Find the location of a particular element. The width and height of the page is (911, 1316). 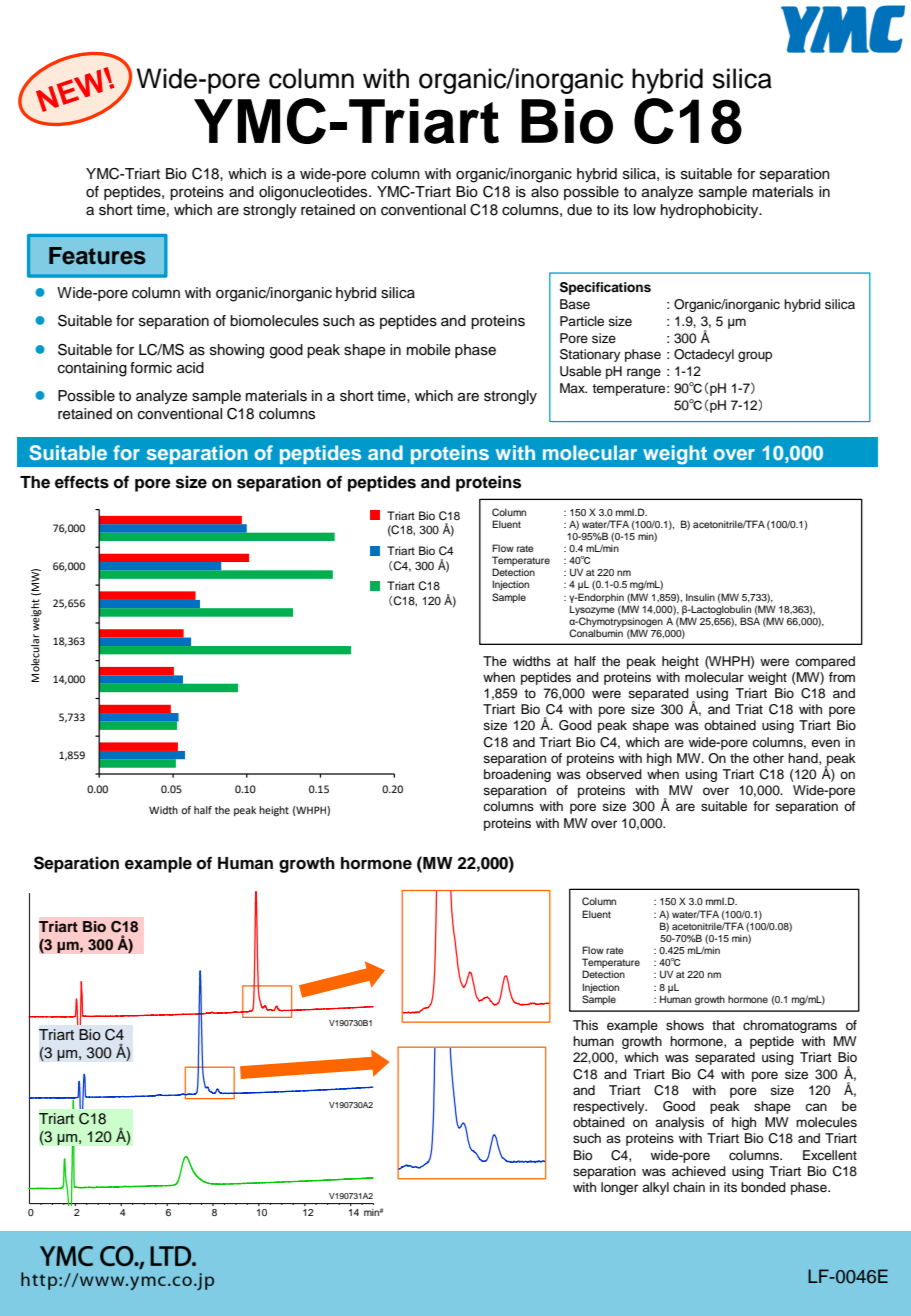

This is located at coordinates (585, 1025).
